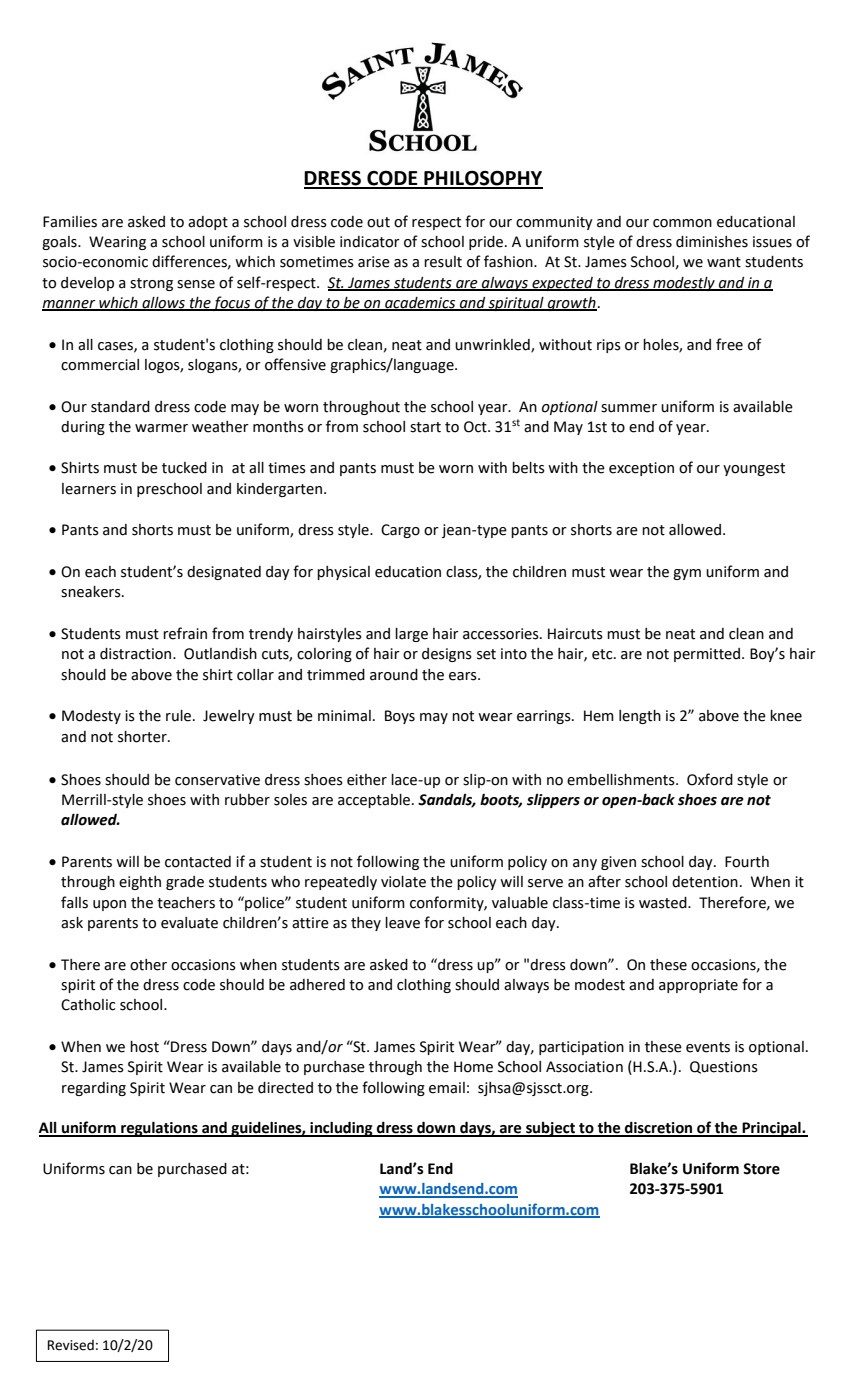 Image resolution: width=849 pixels, height=1400 pixels. Describe the element at coordinates (143, 737) in the screenshot. I see `shorter` at that location.
